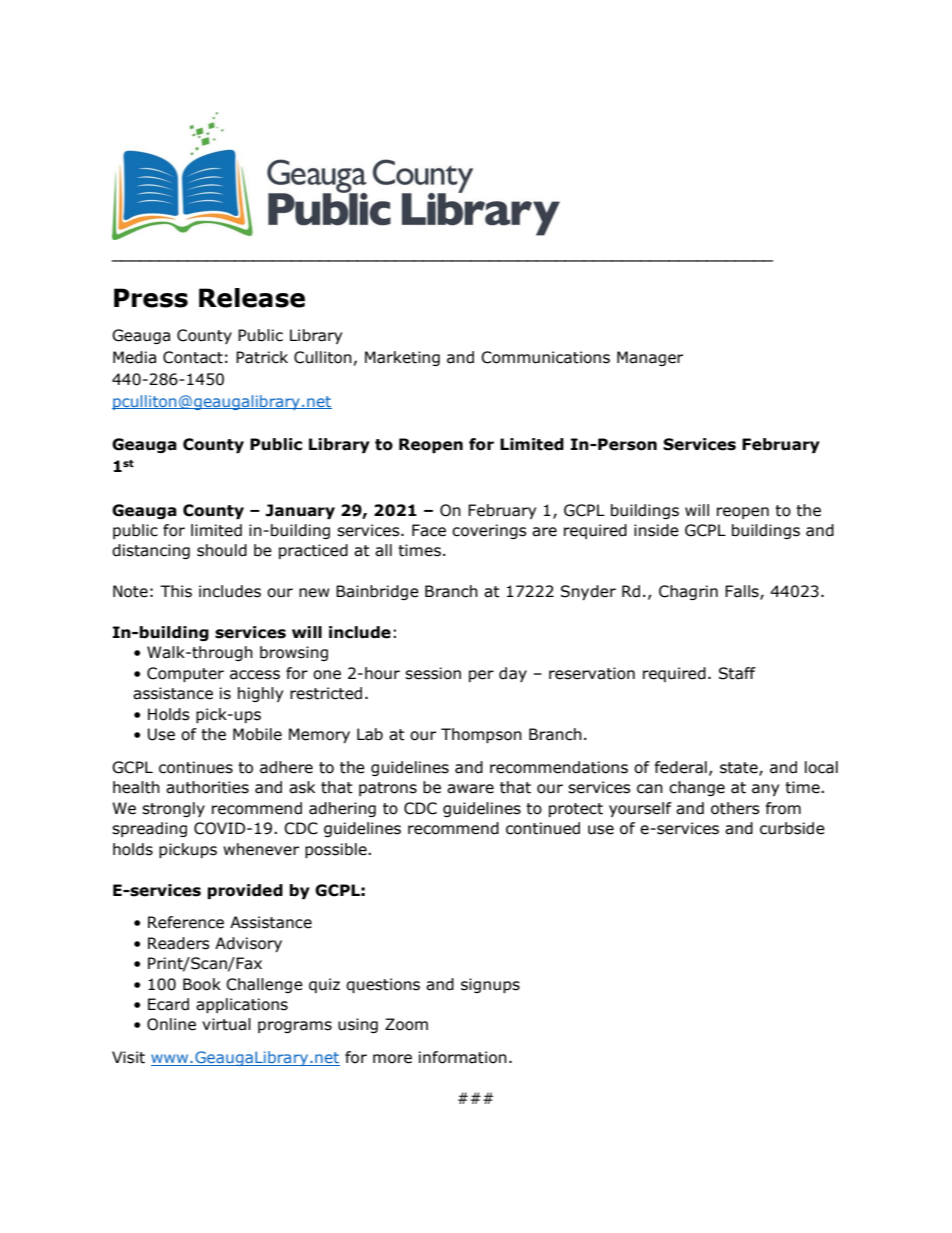 The image size is (952, 1233). I want to click on virtual, so click(226, 1024).
